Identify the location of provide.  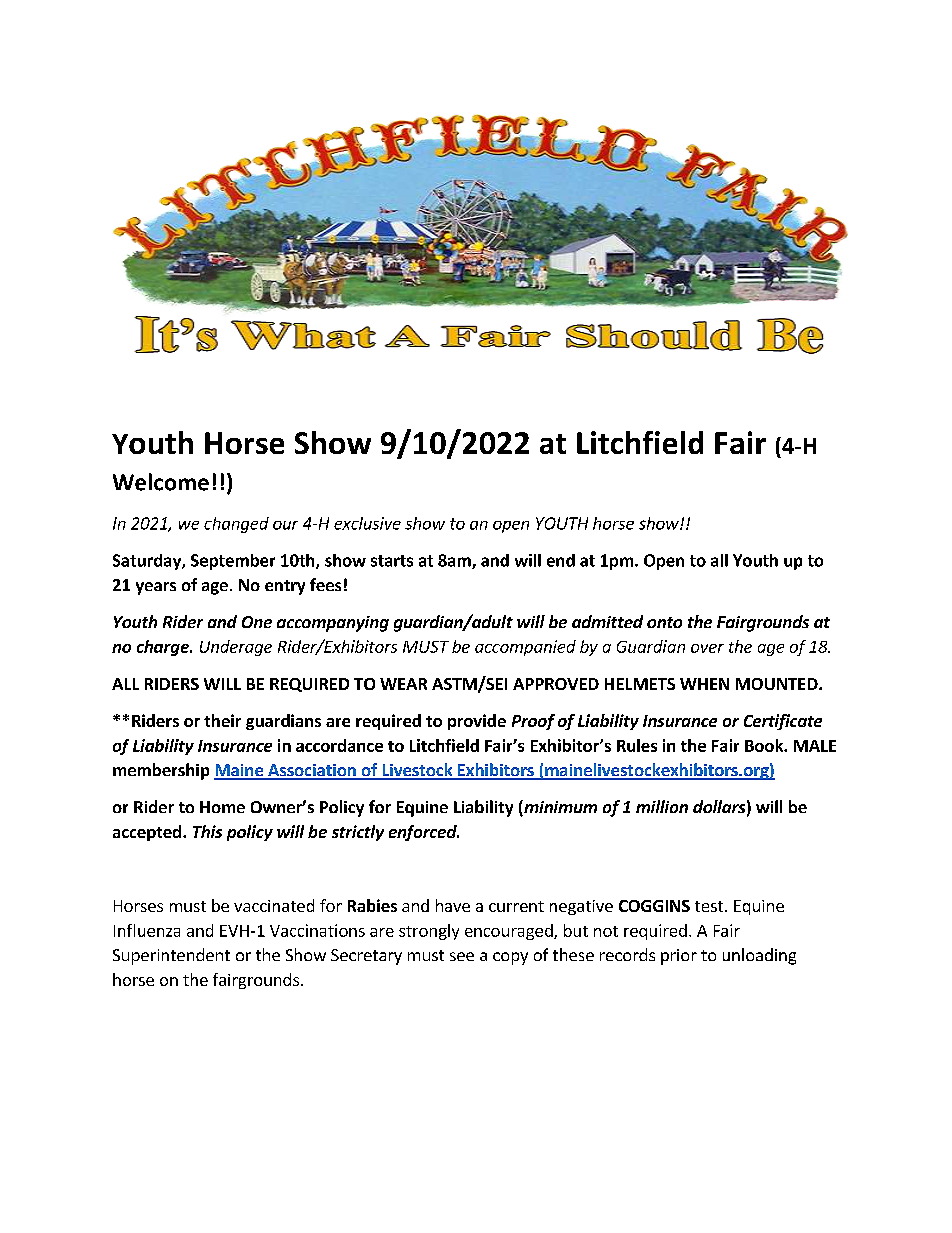
(477, 722).
